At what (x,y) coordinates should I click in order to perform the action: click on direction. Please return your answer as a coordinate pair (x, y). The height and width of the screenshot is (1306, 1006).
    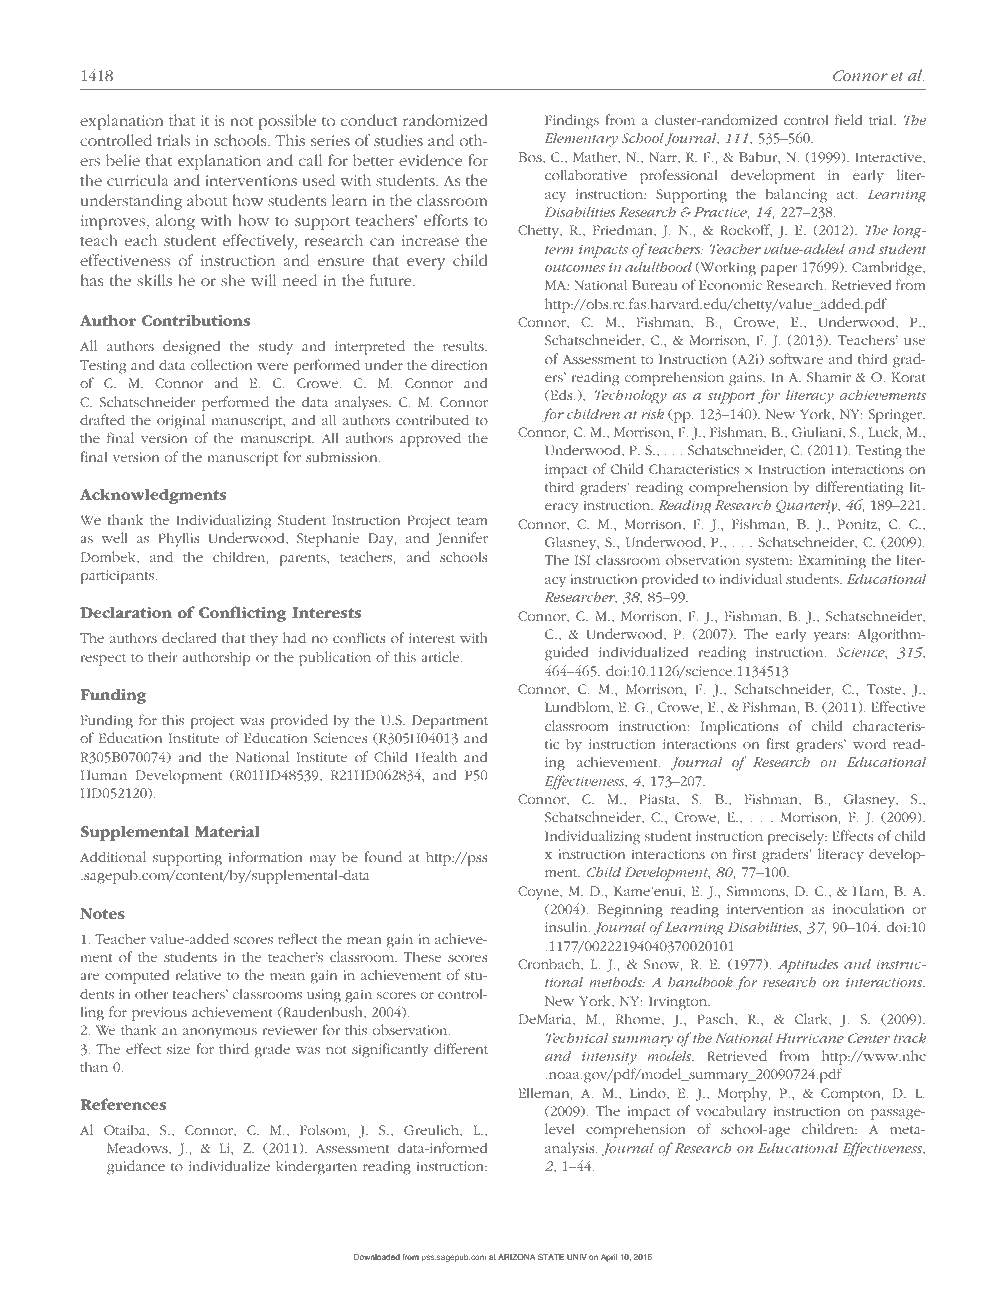
    Looking at the image, I should click on (459, 364).
